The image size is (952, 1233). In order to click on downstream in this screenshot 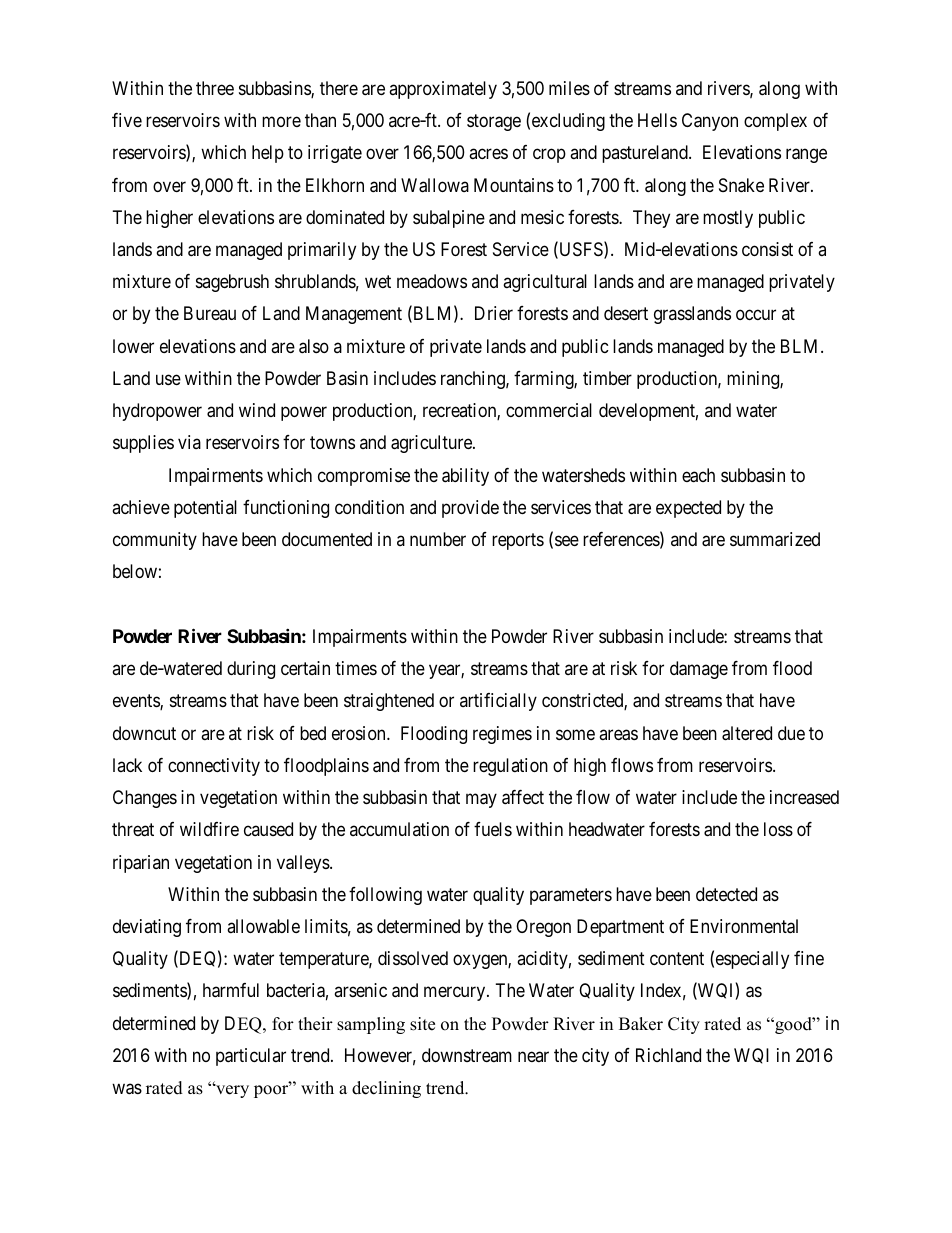, I will do `click(467, 1055)`.
